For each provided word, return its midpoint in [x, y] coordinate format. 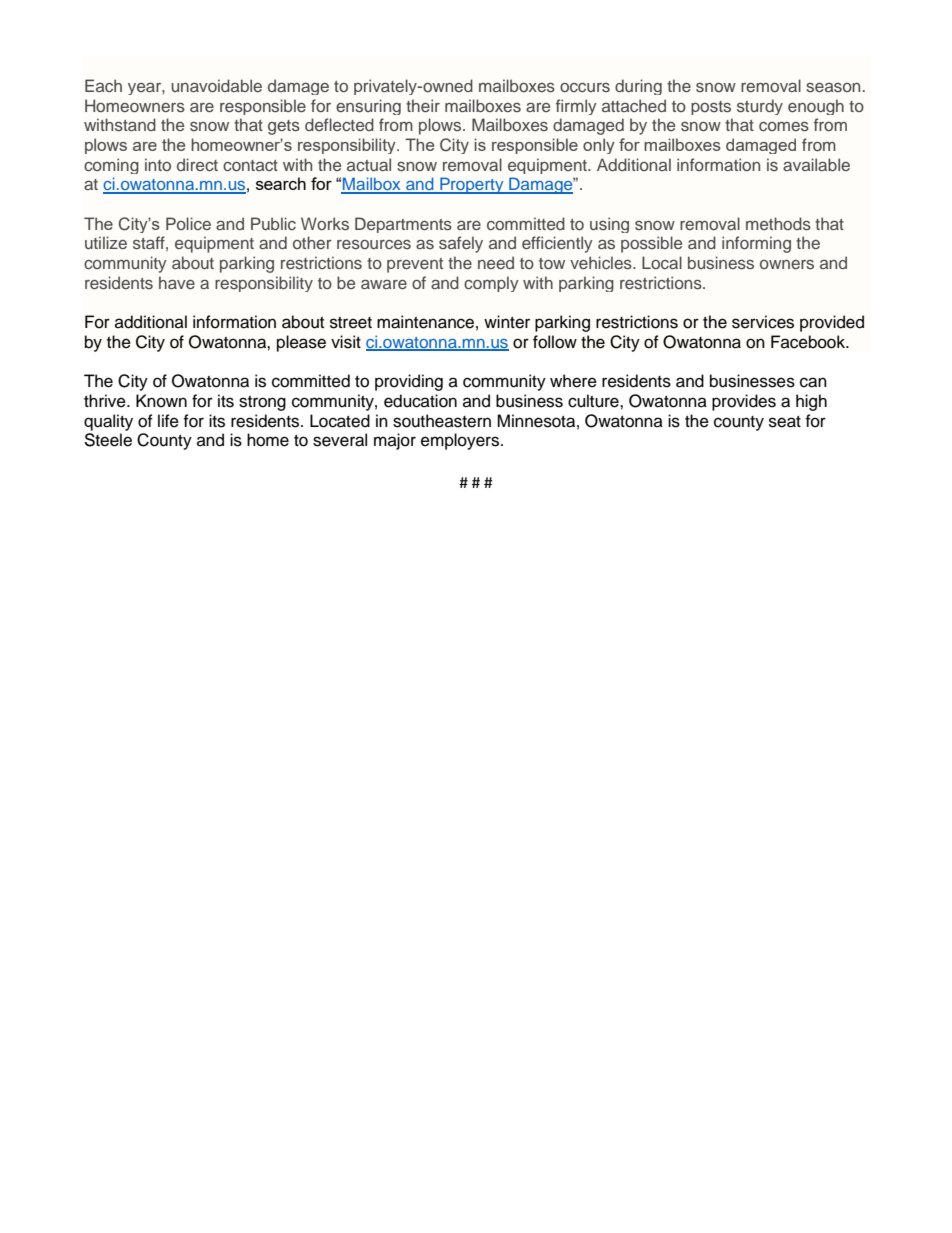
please [301, 343]
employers [461, 441]
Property [472, 185]
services [763, 322]
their [423, 105]
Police [188, 223]
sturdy [760, 107]
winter [507, 322]
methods [778, 223]
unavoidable [217, 85]
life [168, 421]
